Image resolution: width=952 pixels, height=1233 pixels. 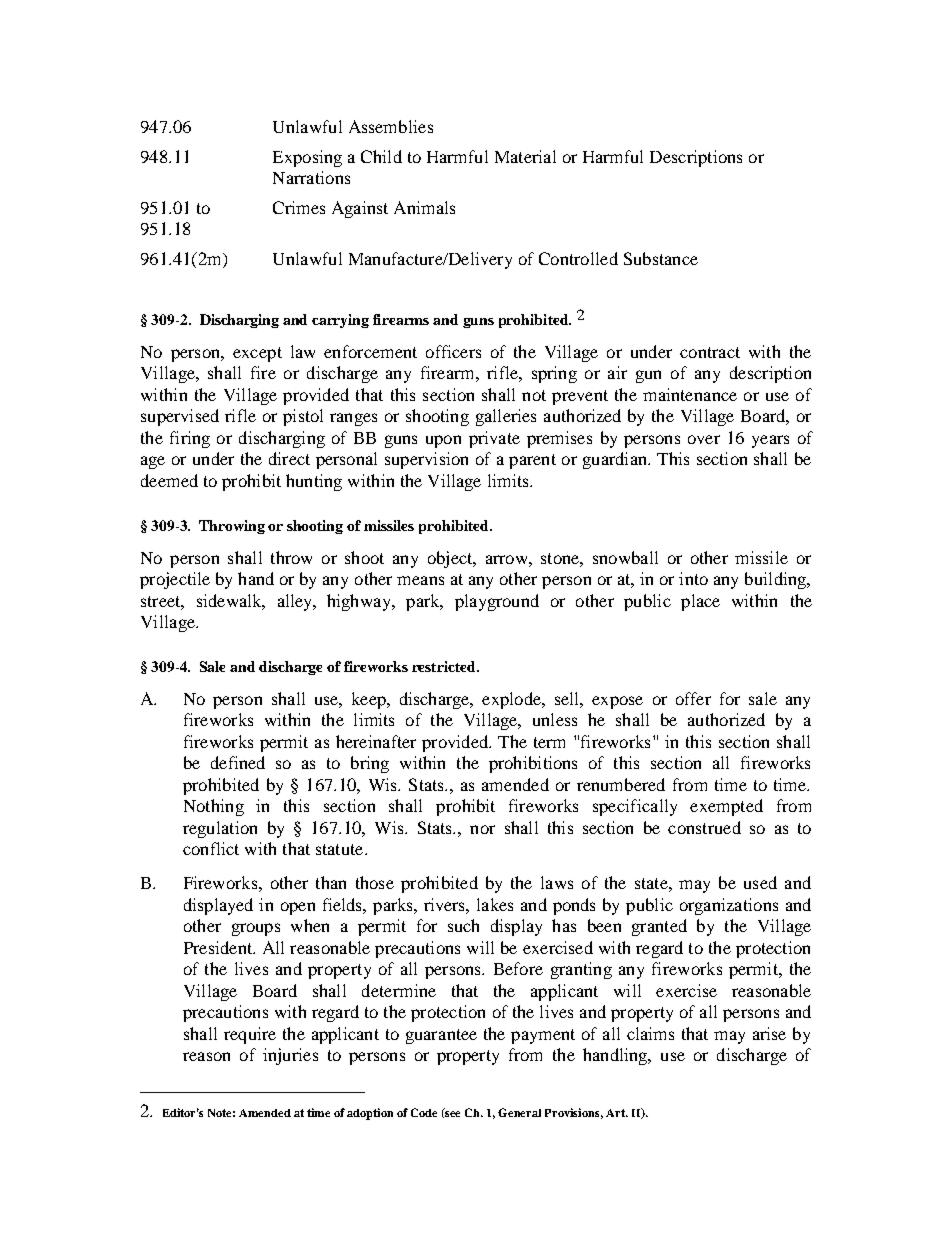 I want to click on place, so click(x=700, y=602).
